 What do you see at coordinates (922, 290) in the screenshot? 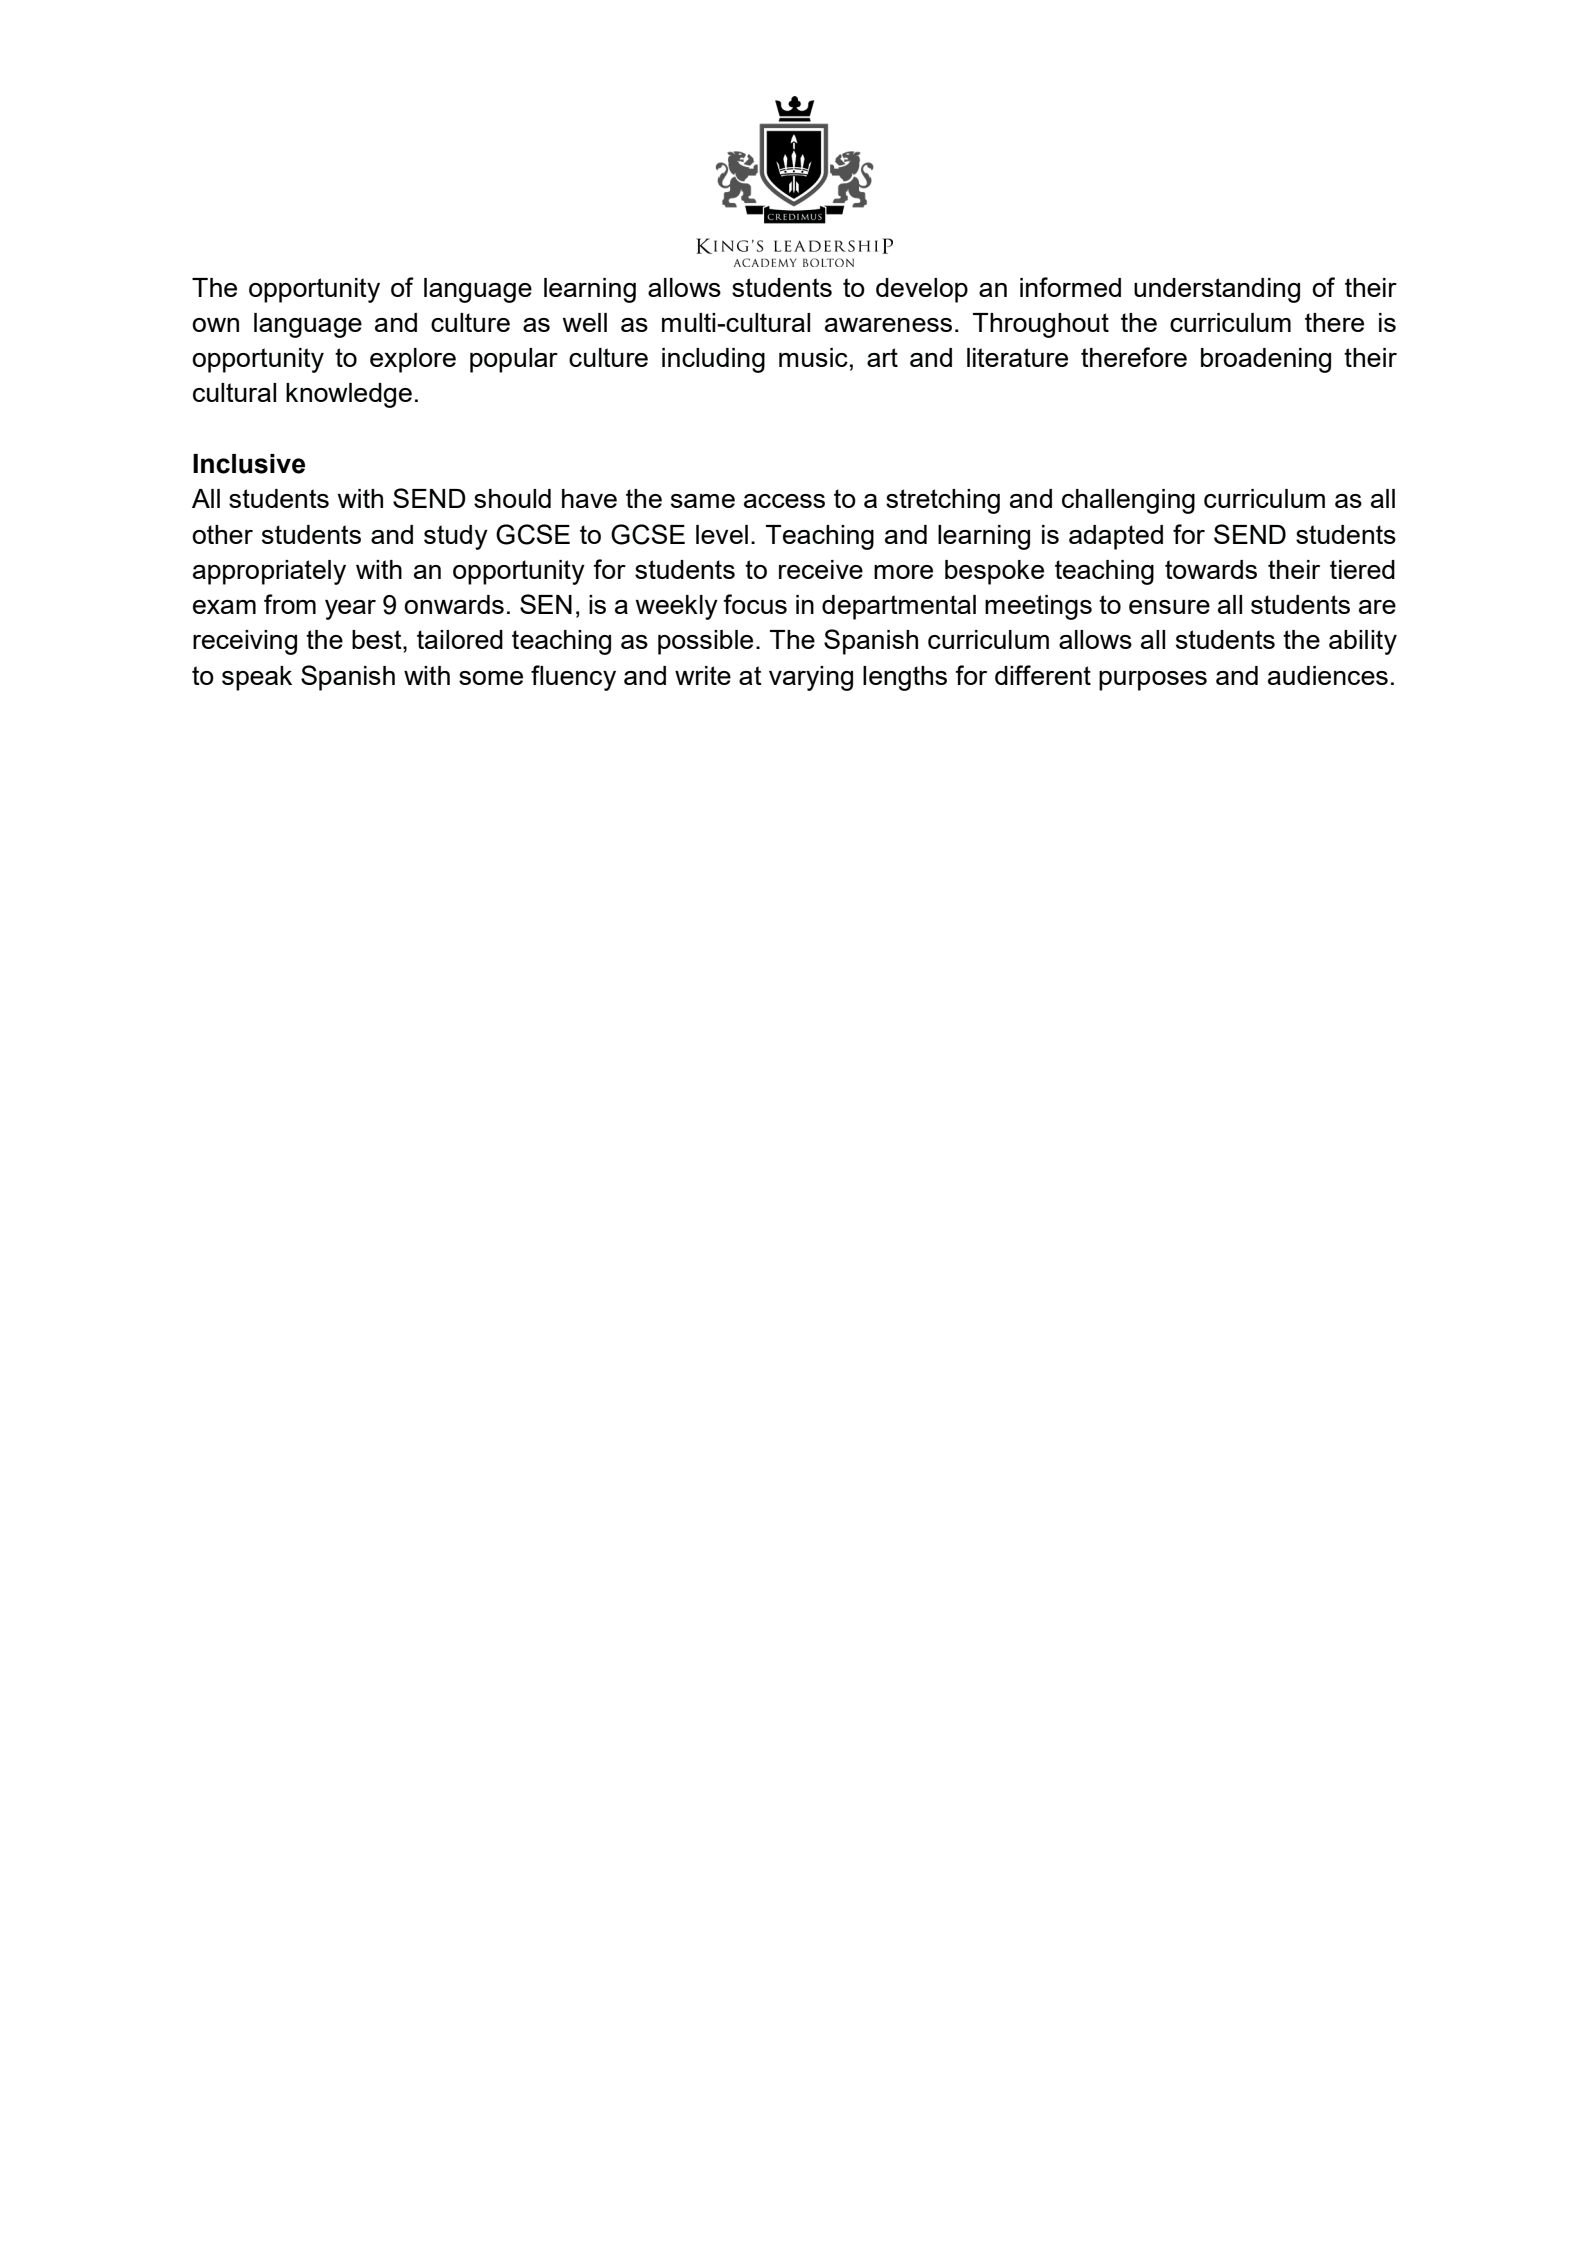
I see `develop` at bounding box center [922, 290].
